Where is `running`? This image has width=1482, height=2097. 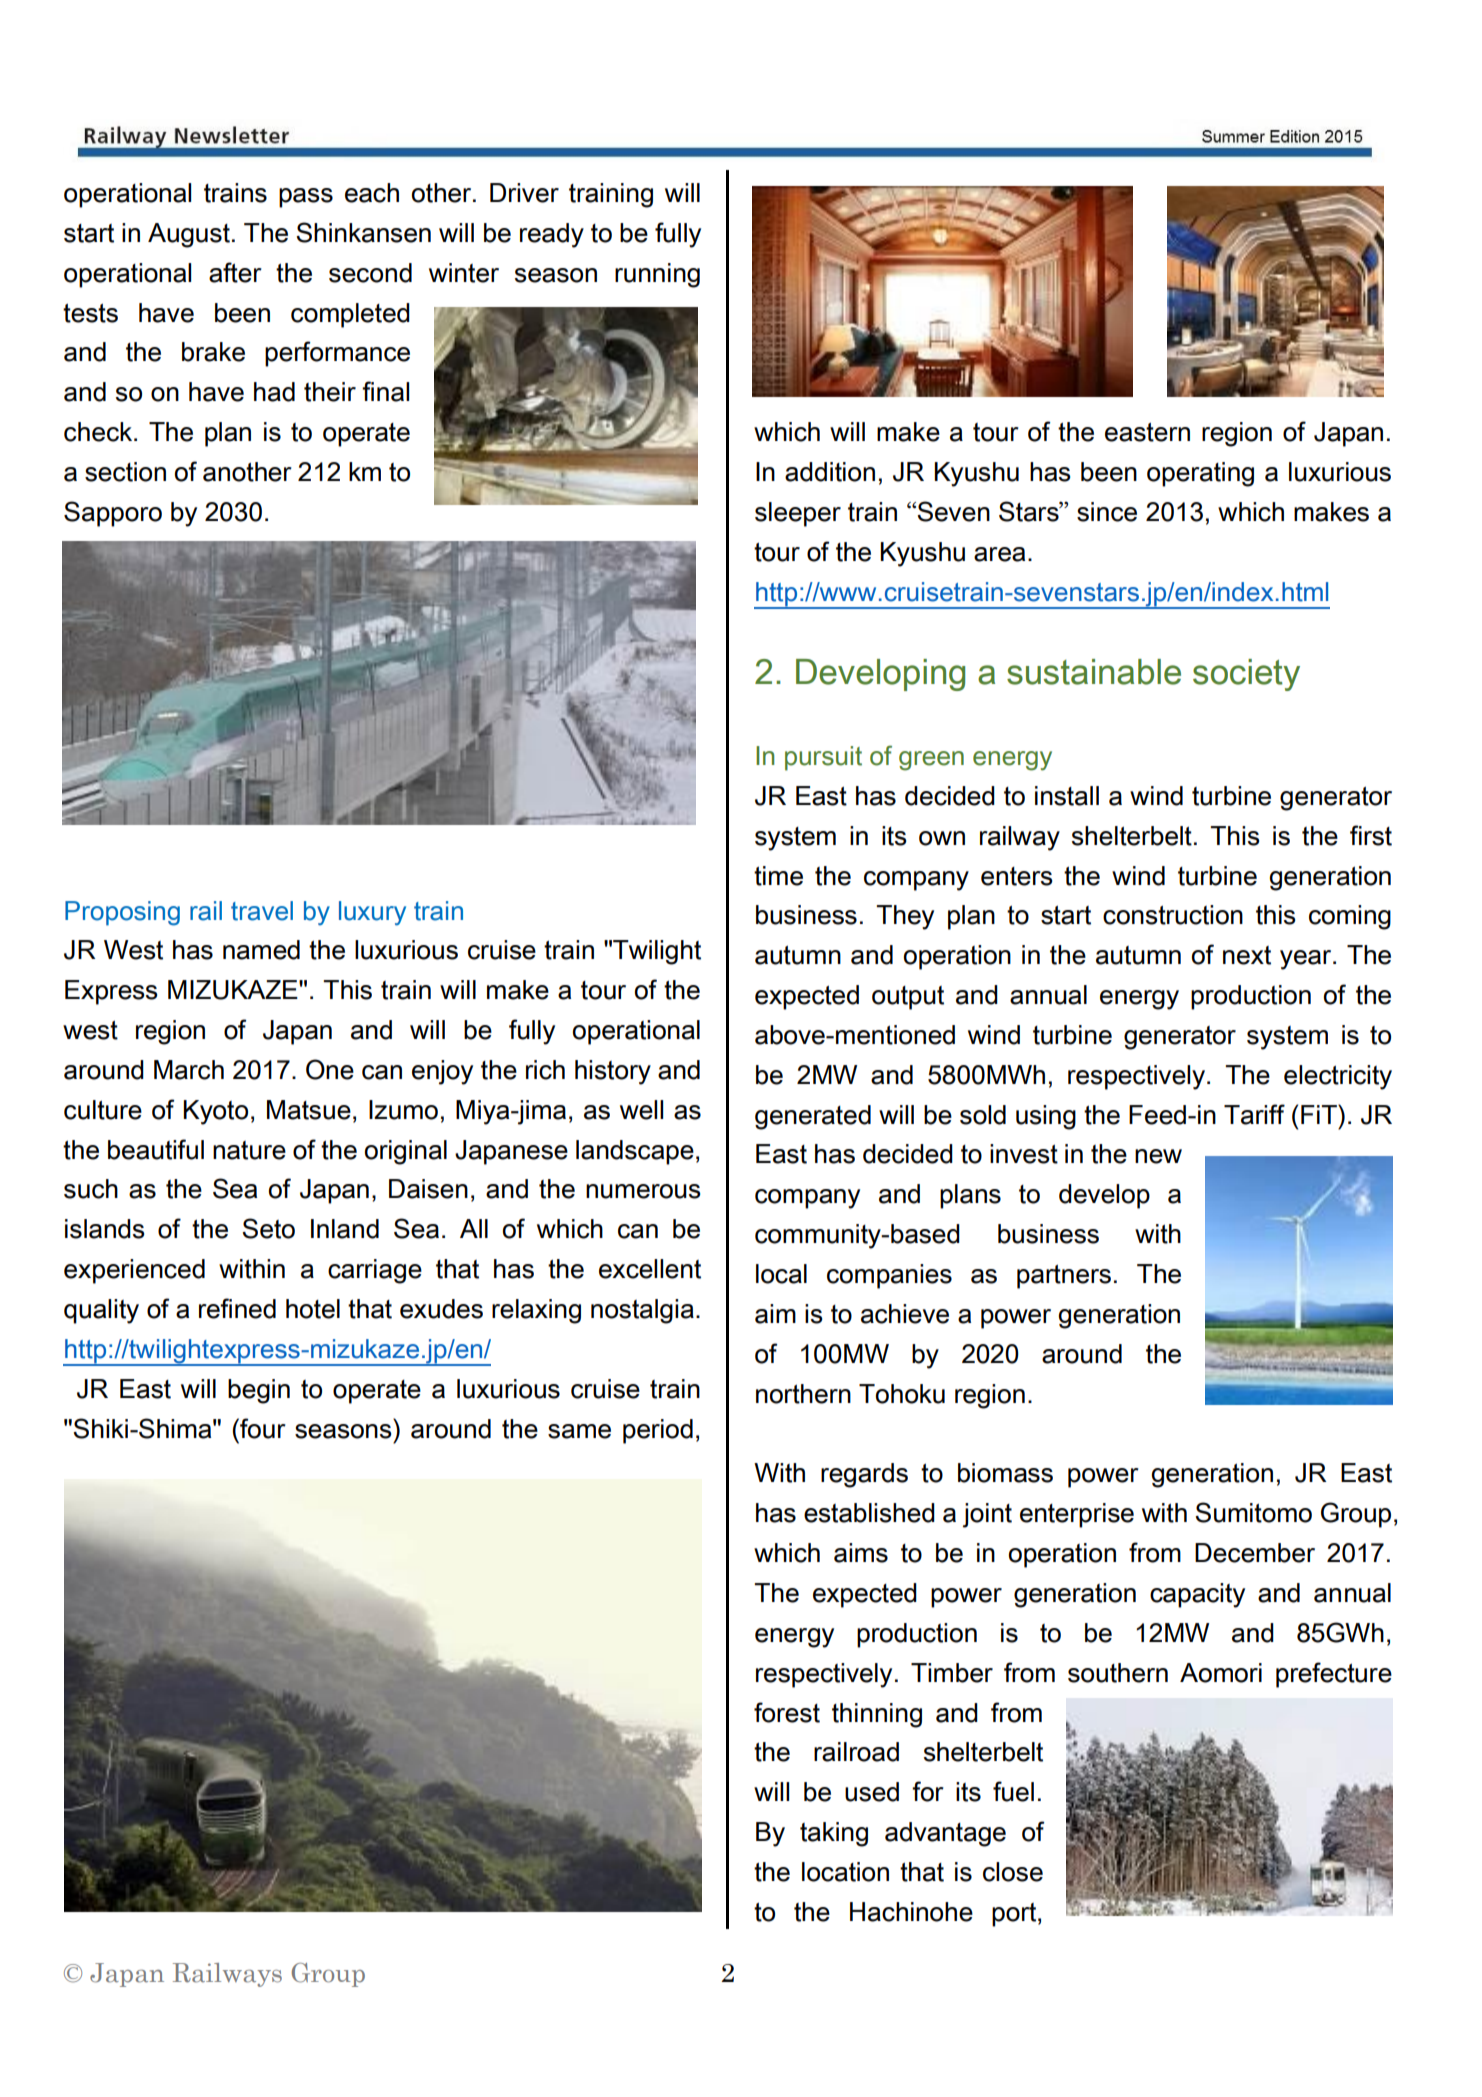 running is located at coordinates (657, 275).
